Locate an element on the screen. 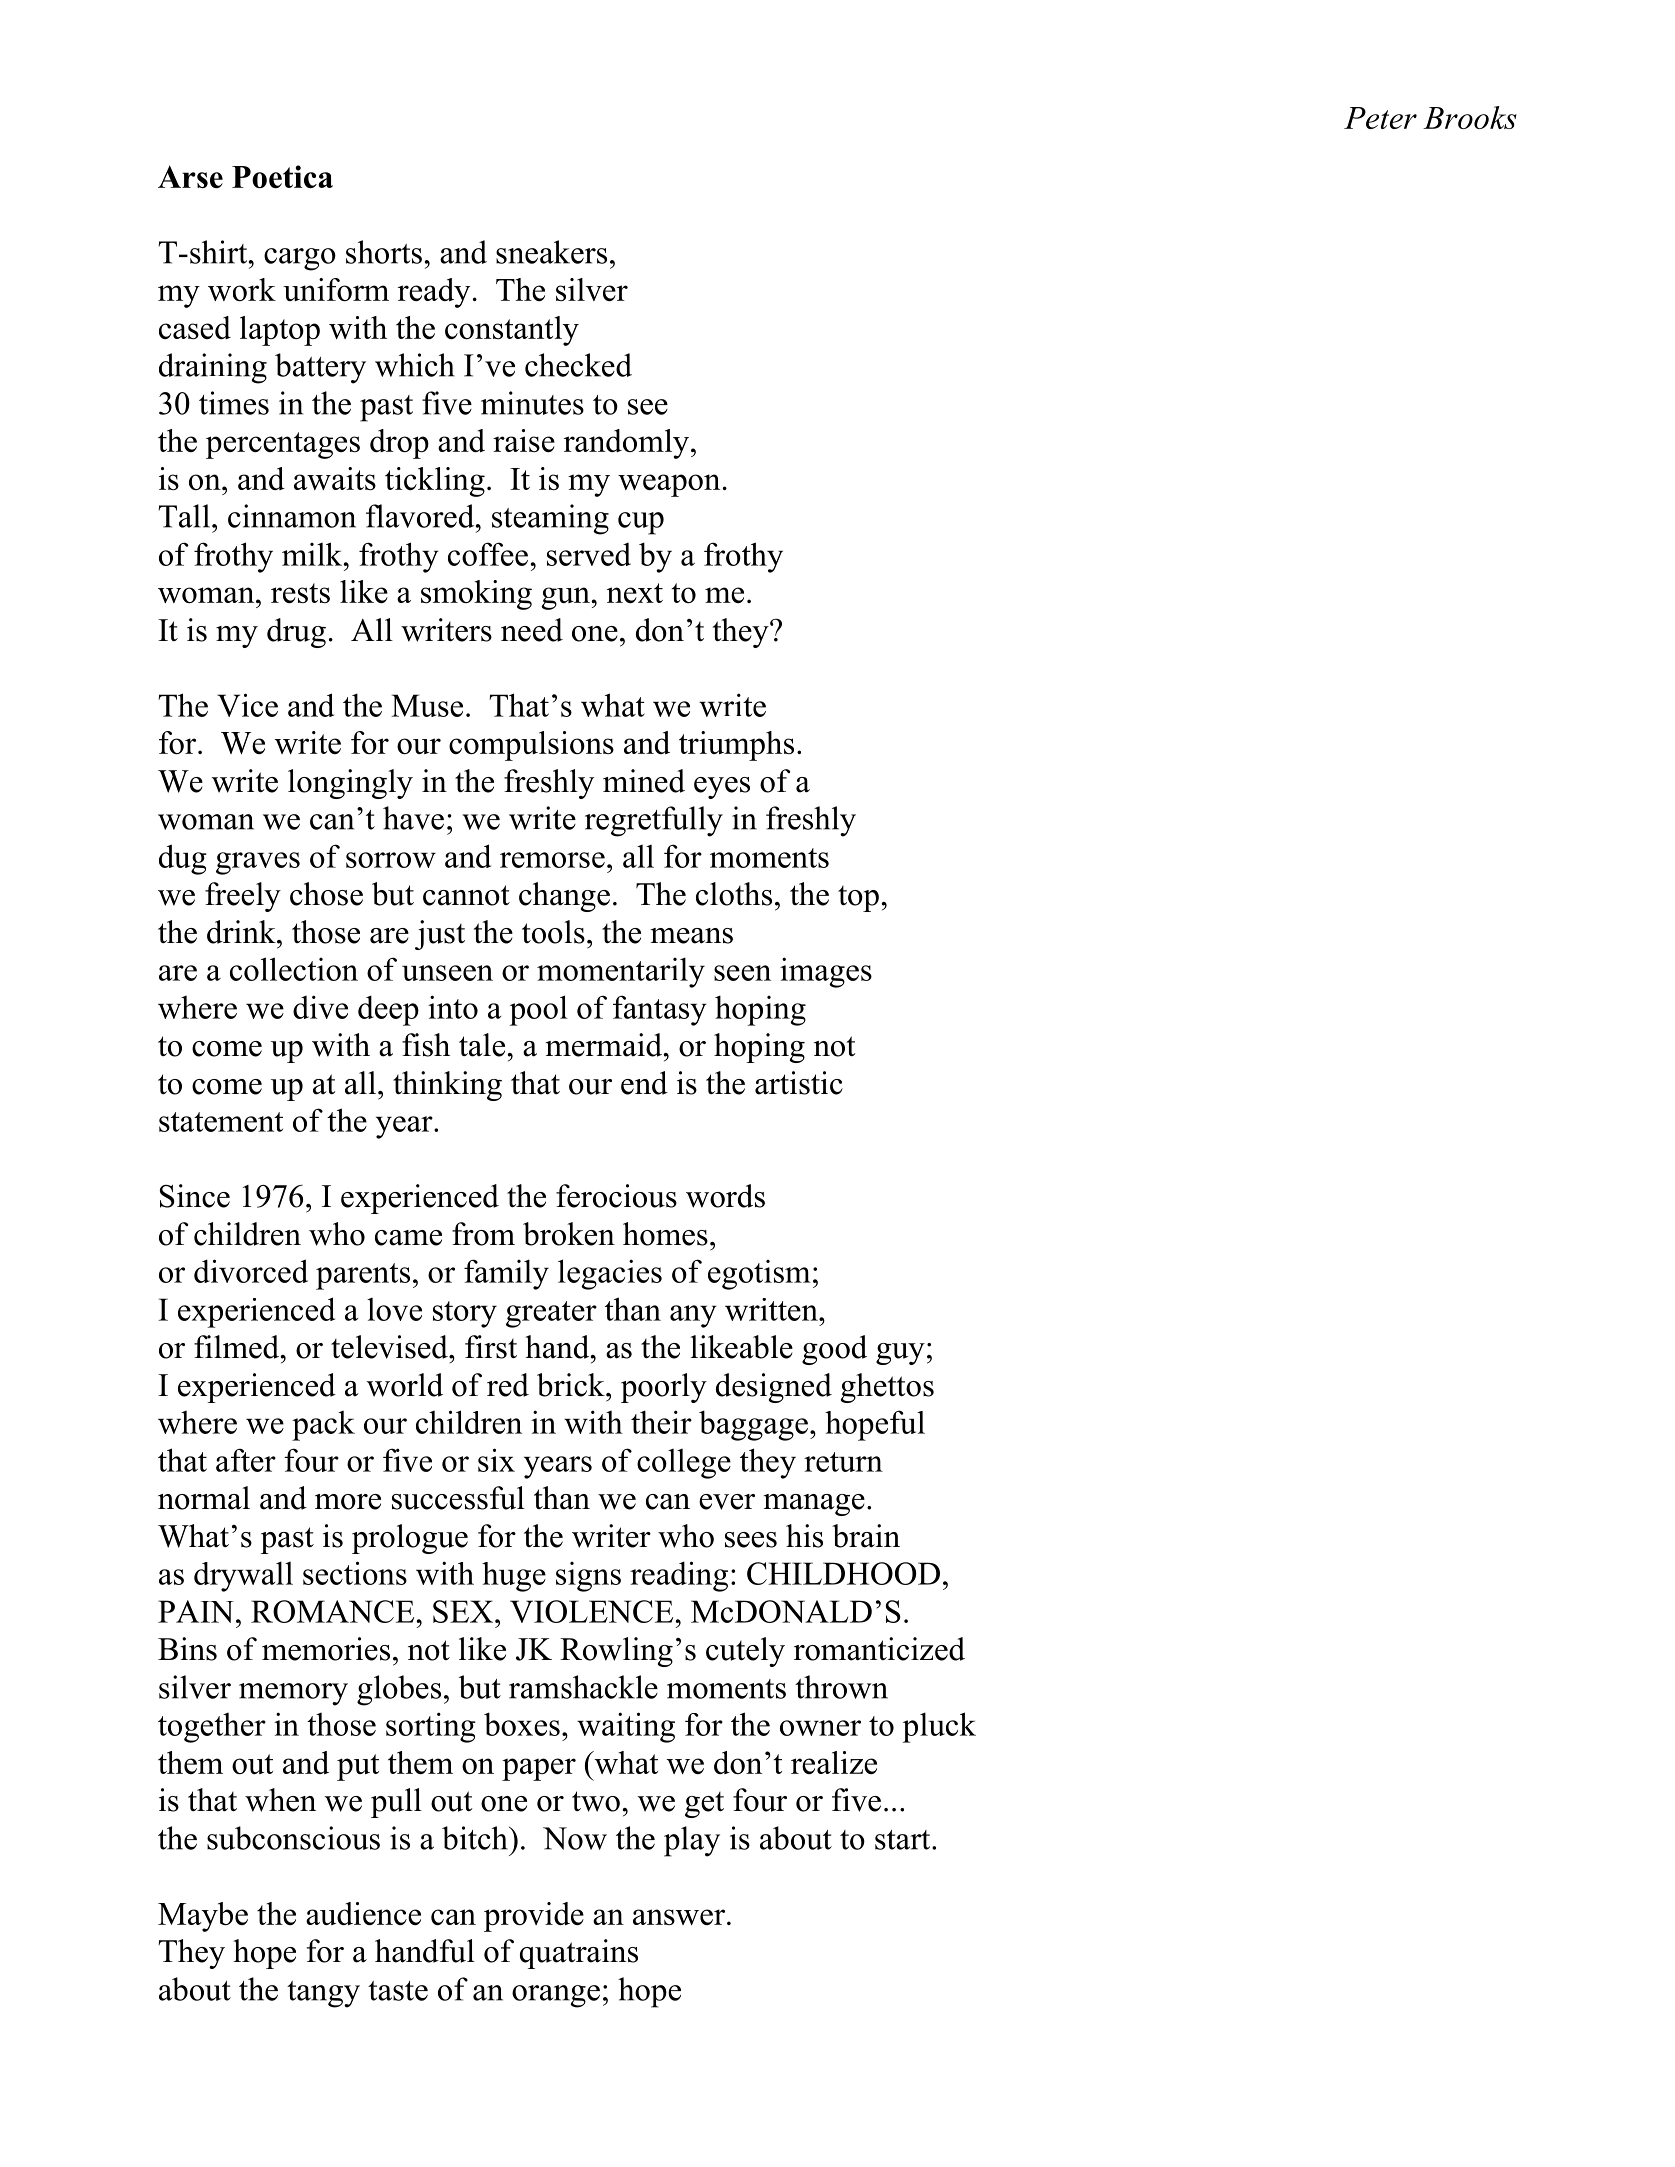 This screenshot has width=1675, height=2167. sneakers is located at coordinates (551, 252).
